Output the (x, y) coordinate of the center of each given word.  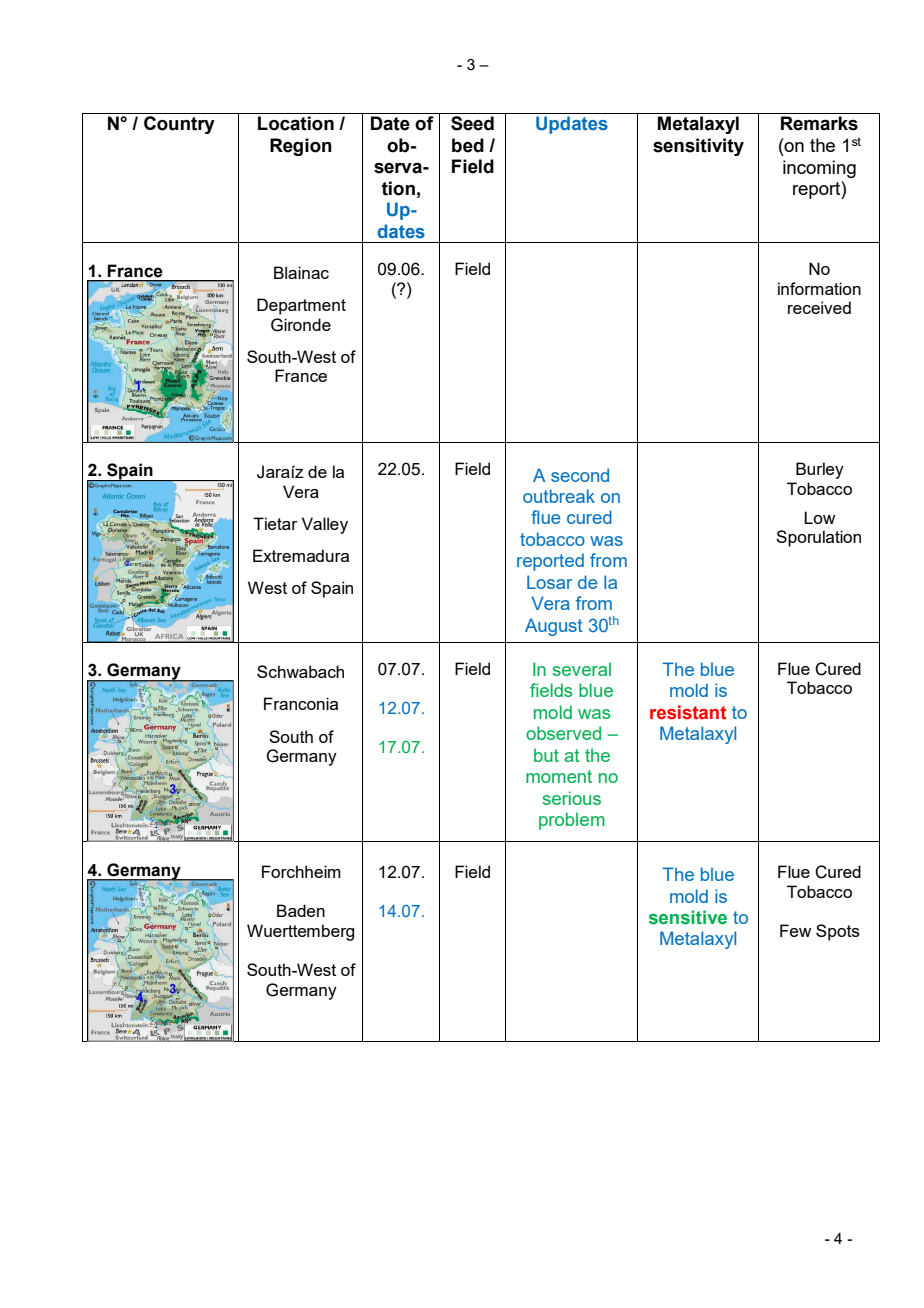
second (580, 475)
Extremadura (301, 555)
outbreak (559, 496)
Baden (301, 910)
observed (563, 733)
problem (572, 821)
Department (301, 306)
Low (819, 517)
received (819, 307)
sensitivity (698, 147)
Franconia (301, 703)
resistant (688, 712)
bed (468, 145)
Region (301, 147)
